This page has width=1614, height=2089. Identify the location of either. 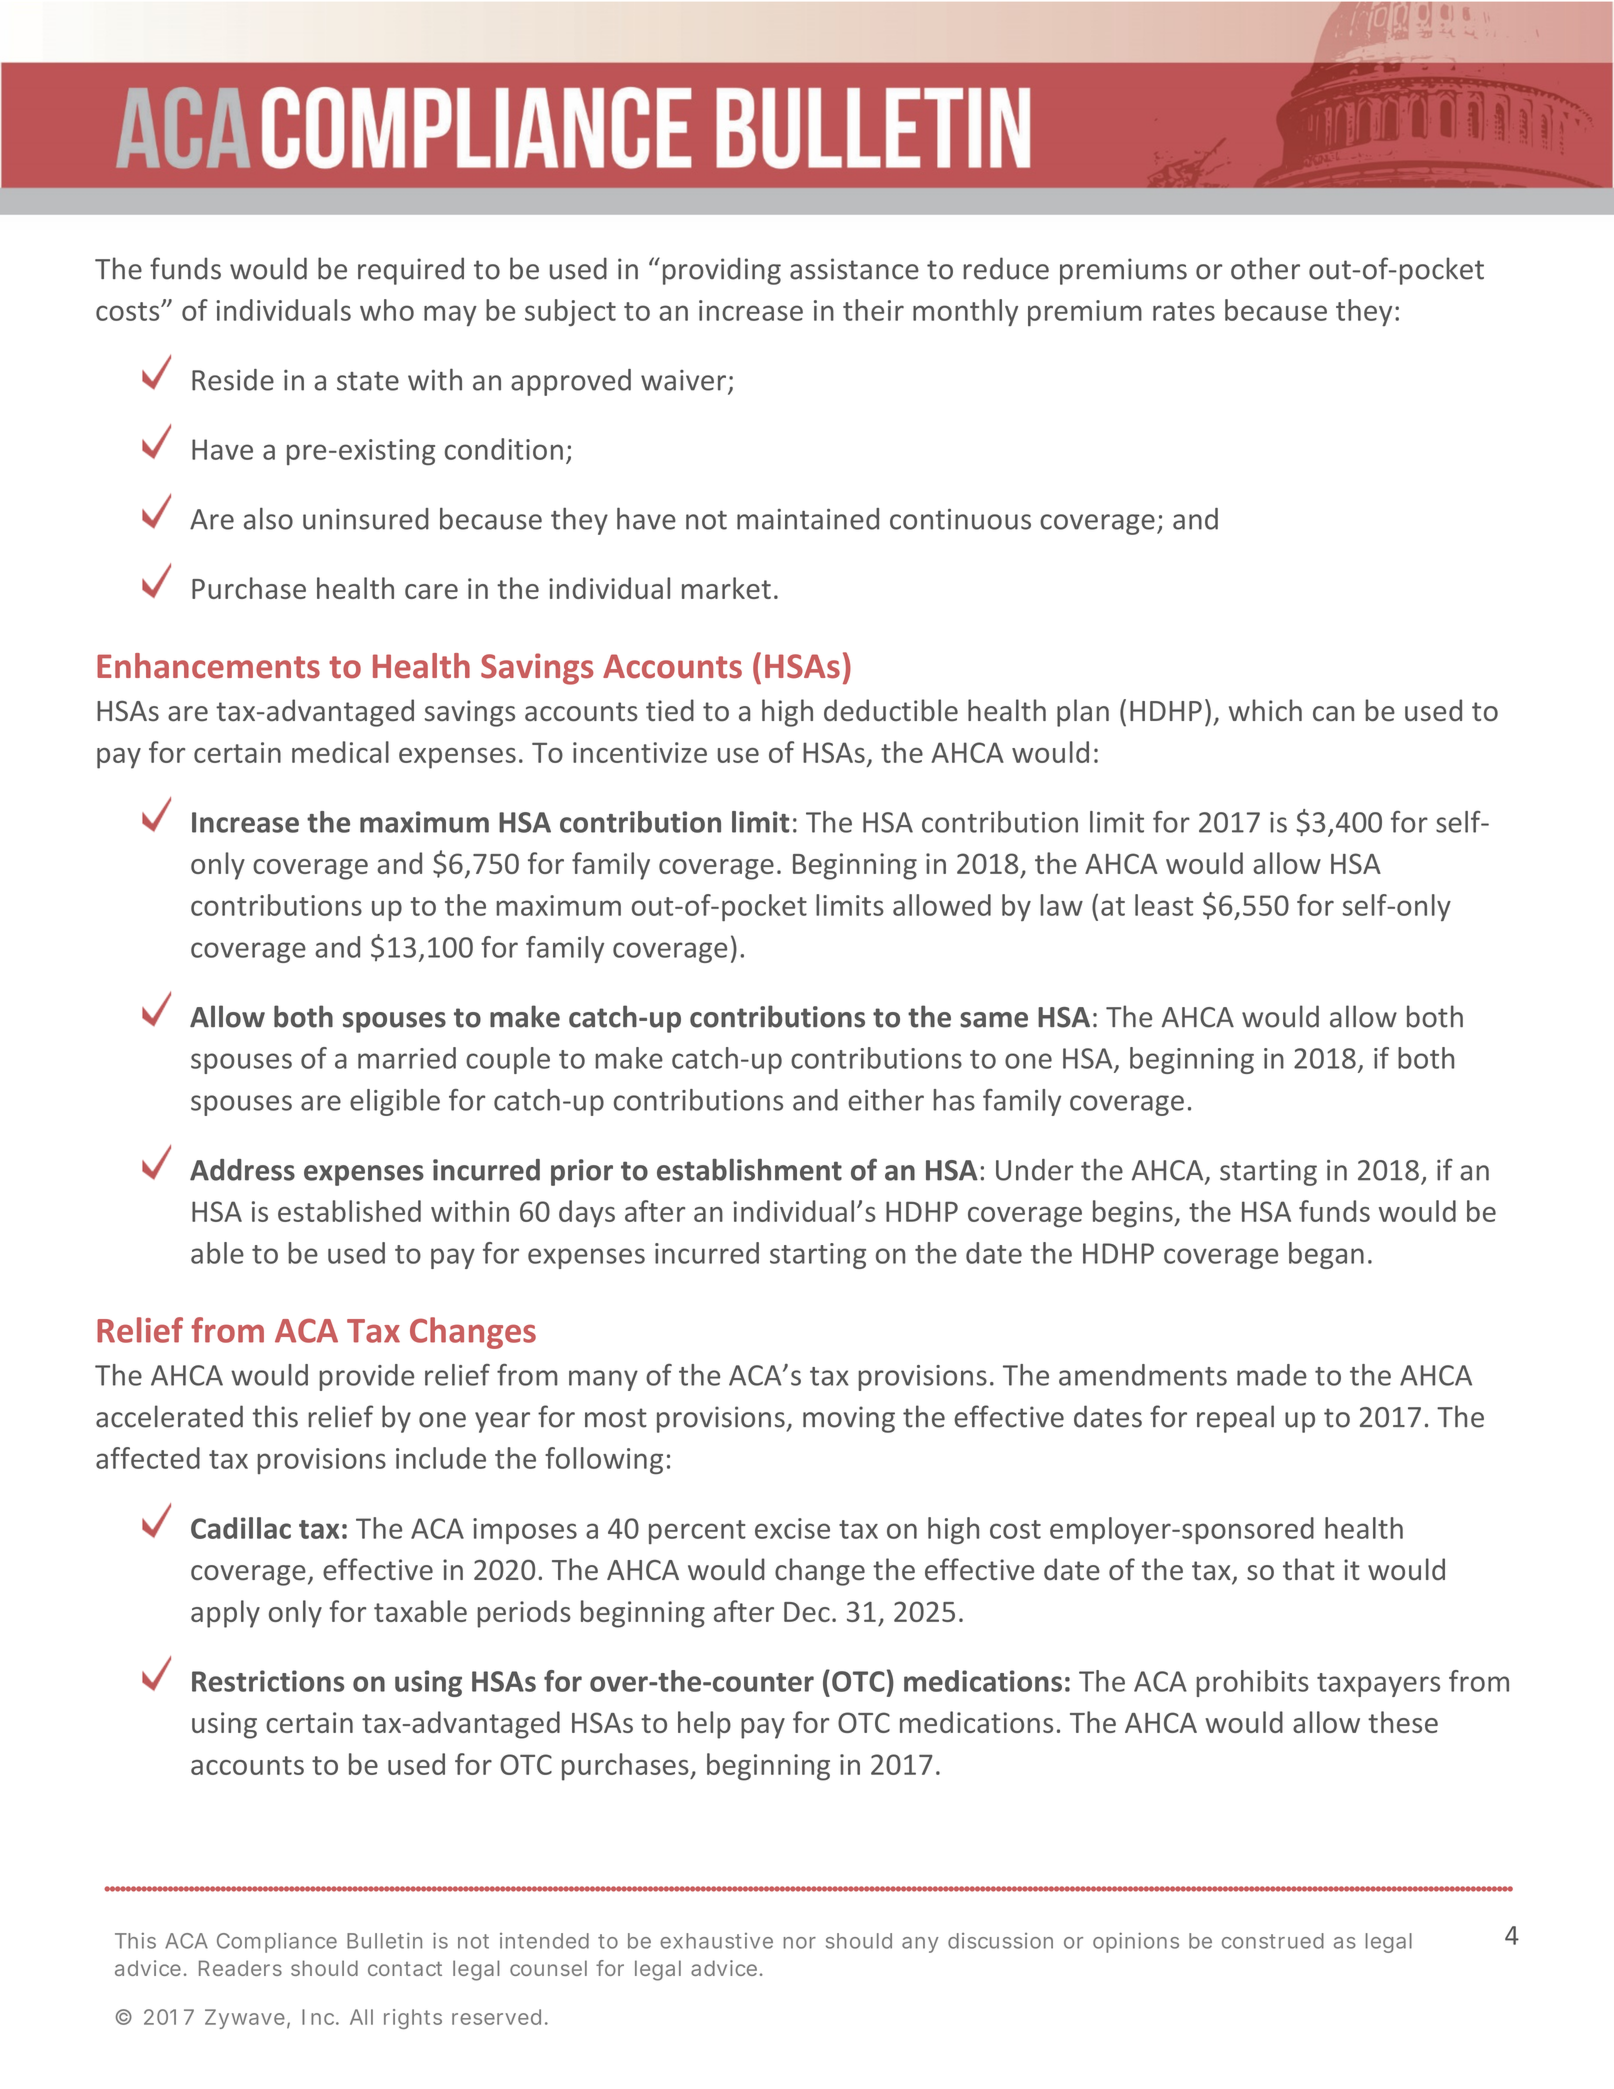
(886, 1100).
